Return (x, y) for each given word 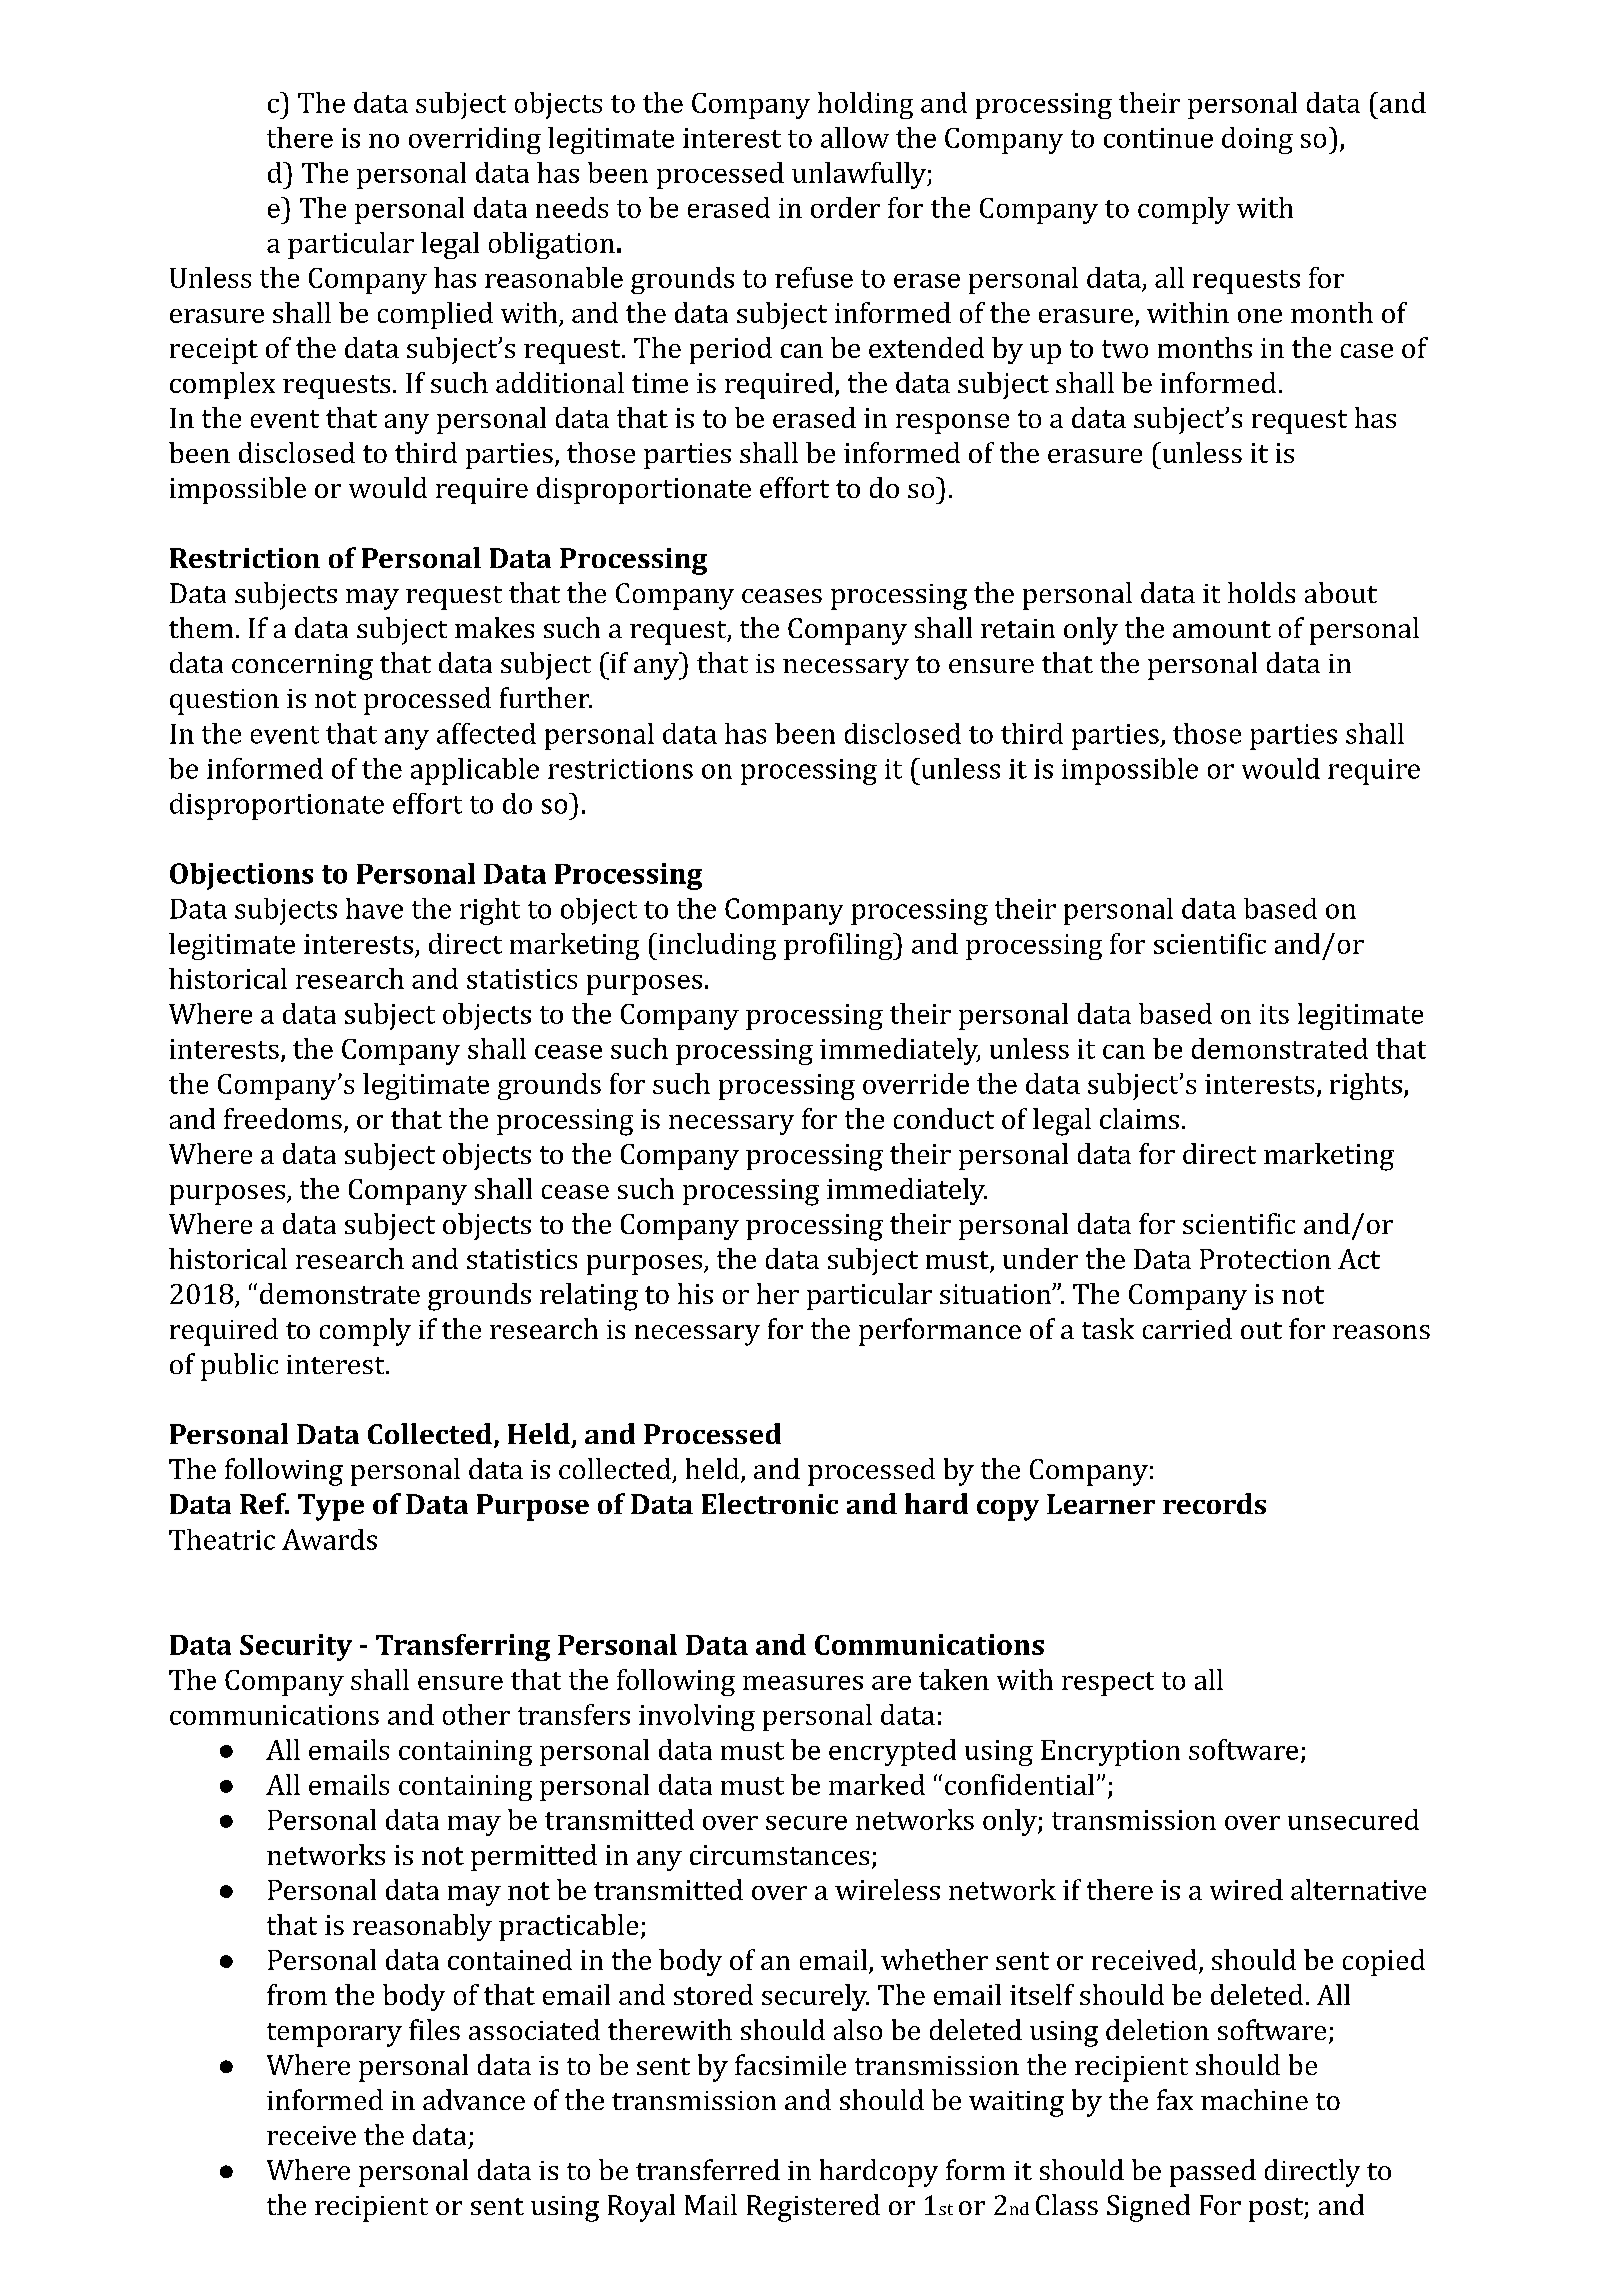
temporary (334, 2035)
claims (1139, 1118)
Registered (813, 2208)
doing (1257, 140)
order (845, 207)
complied (435, 315)
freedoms (283, 1118)
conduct (944, 1118)
